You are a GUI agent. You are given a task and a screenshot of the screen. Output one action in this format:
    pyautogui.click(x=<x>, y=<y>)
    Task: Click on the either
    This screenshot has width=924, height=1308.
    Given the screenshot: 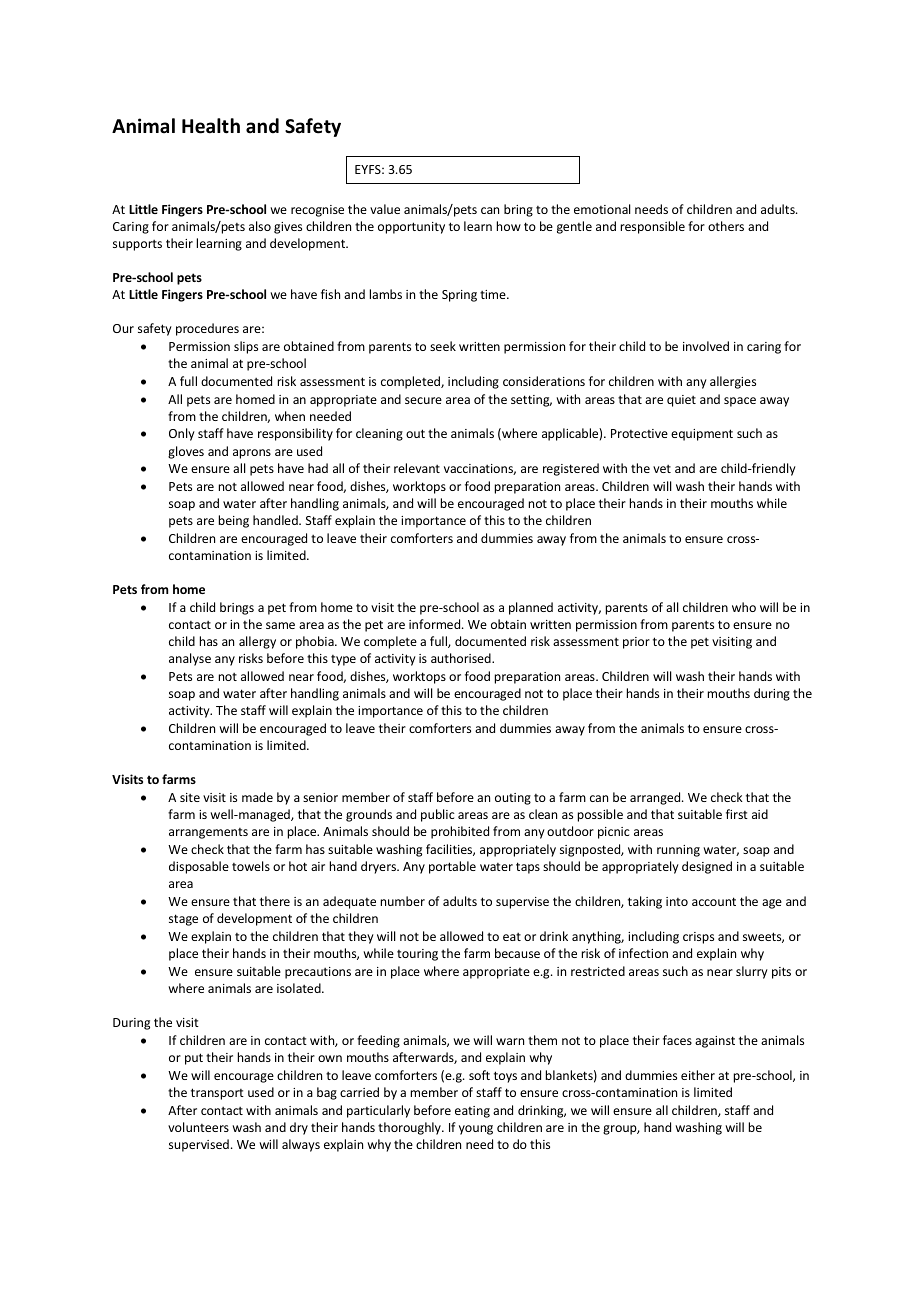 What is the action you would take?
    pyautogui.click(x=698, y=1075)
